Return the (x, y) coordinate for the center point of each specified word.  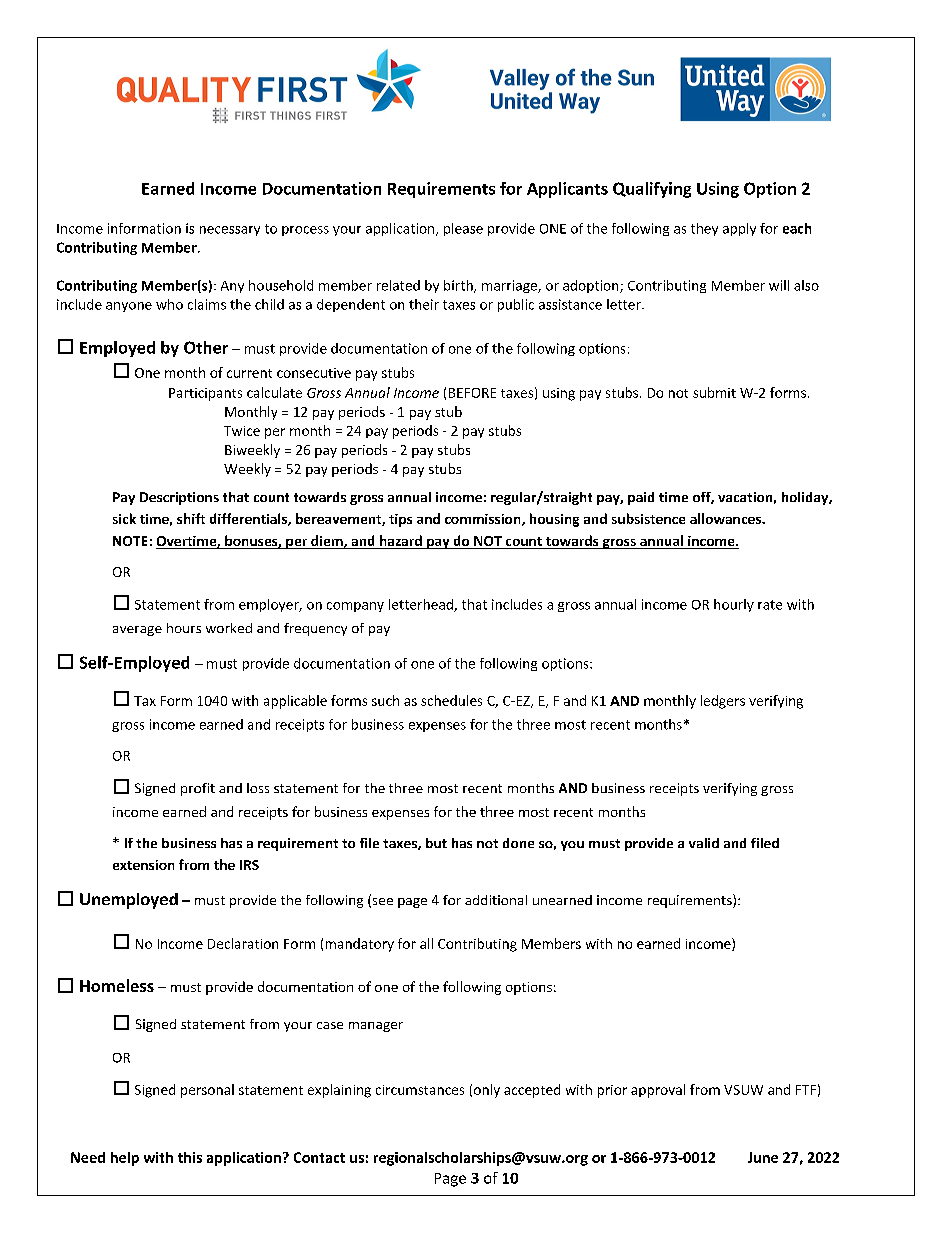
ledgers (723, 702)
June (763, 1157)
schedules (451, 700)
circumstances (420, 1090)
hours (184, 628)
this (190, 1157)
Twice (242, 431)
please (463, 229)
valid (704, 843)
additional (496, 900)
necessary (230, 231)
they (704, 229)
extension (143, 865)
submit (714, 392)
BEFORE (472, 393)
